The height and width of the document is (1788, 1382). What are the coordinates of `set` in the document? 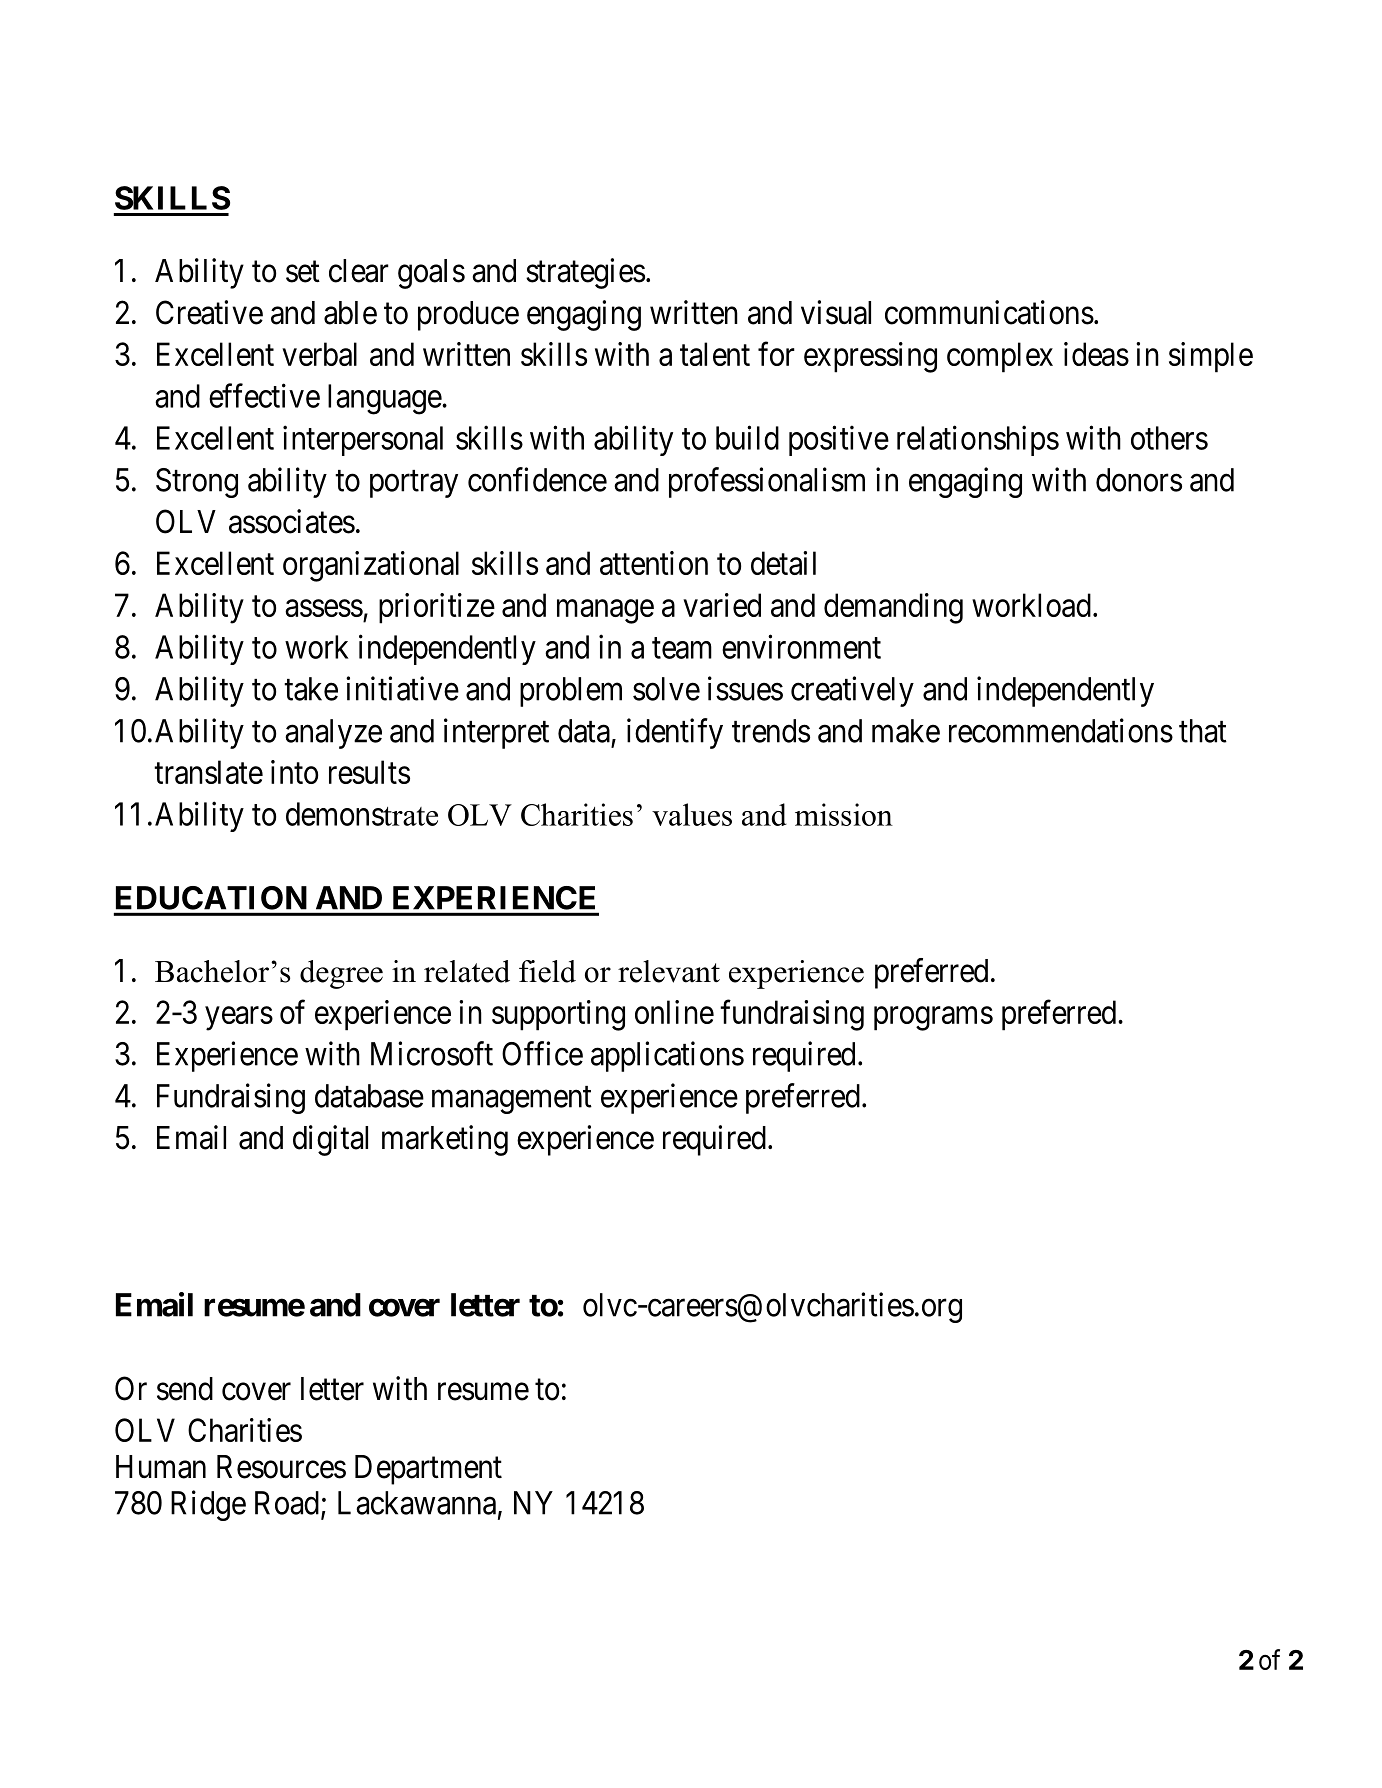 It's located at (303, 272).
